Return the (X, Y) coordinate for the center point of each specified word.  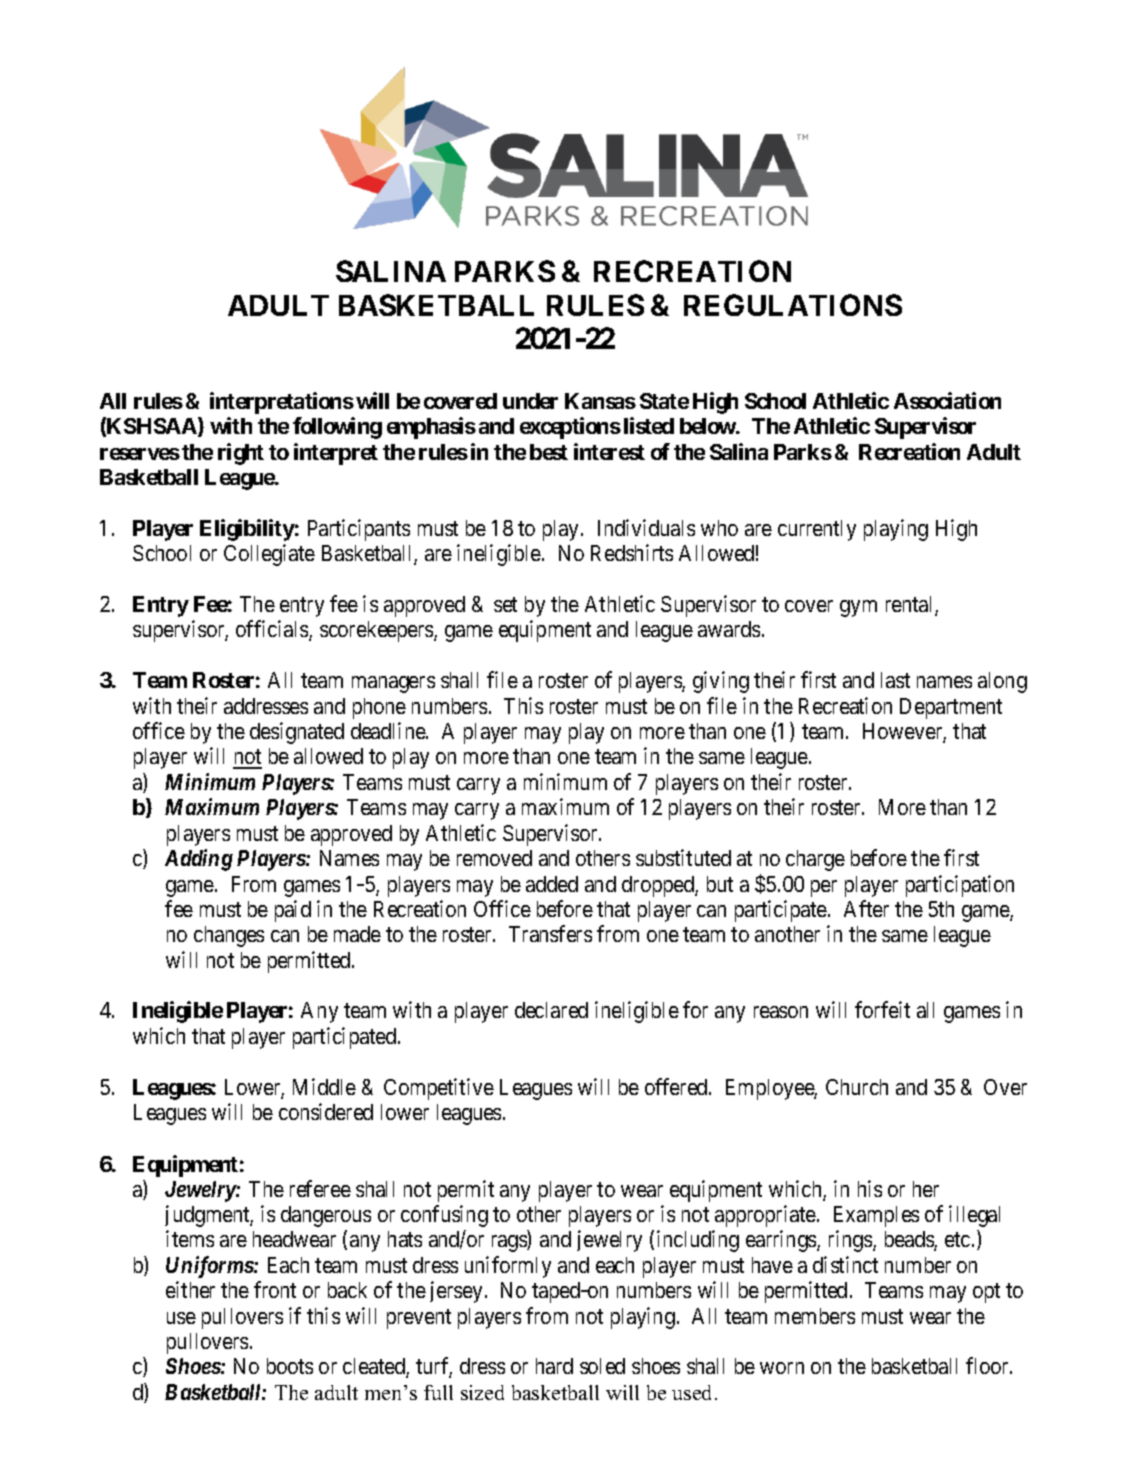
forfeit (882, 1009)
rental (911, 605)
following (337, 428)
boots (290, 1366)
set (505, 604)
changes (229, 936)
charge (815, 860)
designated (297, 733)
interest (609, 451)
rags (510, 1243)
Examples (876, 1216)
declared (551, 1010)
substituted (683, 857)
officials (273, 630)
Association (947, 400)
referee (320, 1188)
